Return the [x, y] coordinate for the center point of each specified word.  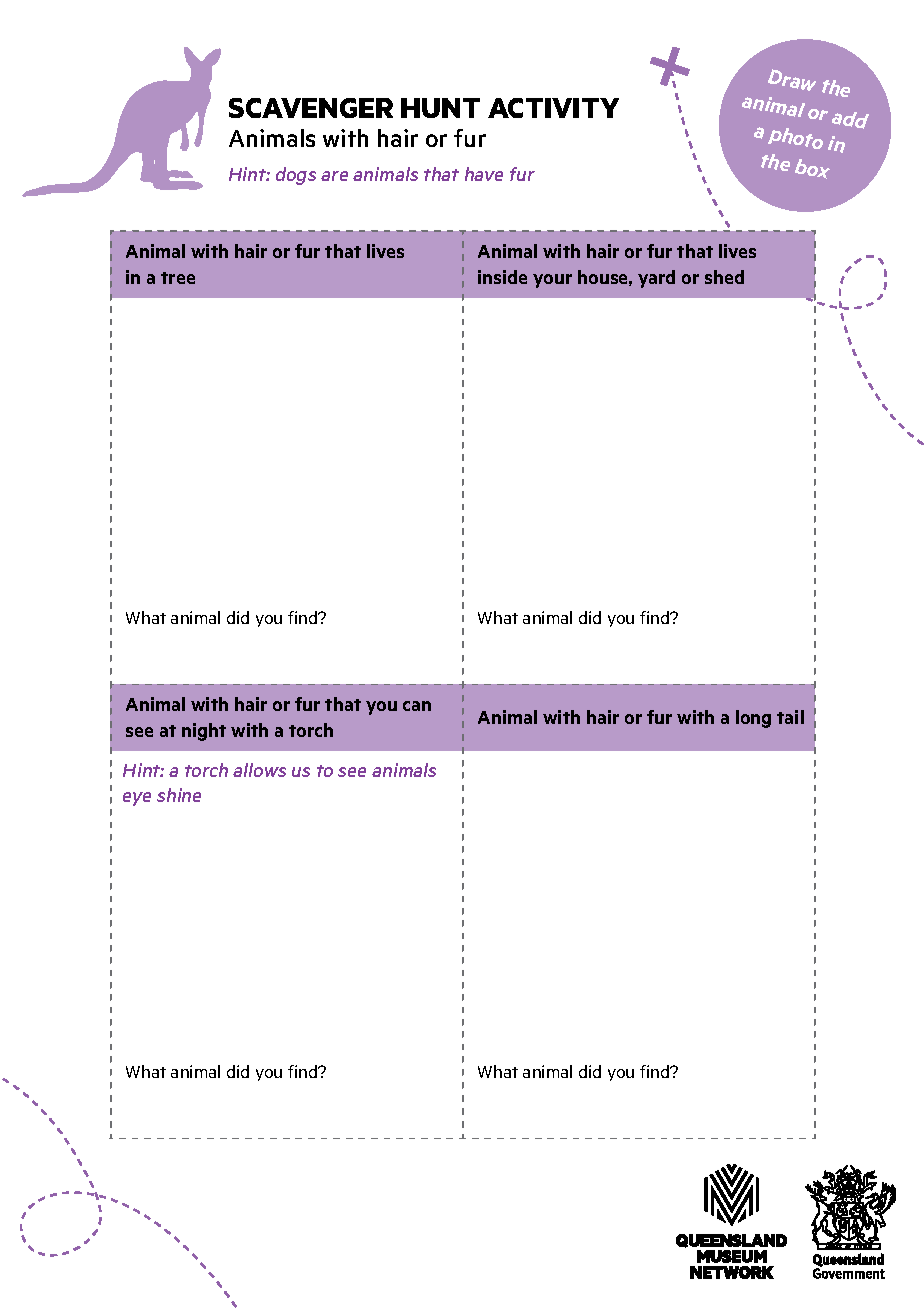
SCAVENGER [311, 108]
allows [259, 770]
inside [502, 277]
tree [178, 278]
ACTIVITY [553, 108]
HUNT [440, 108]
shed [724, 277]
